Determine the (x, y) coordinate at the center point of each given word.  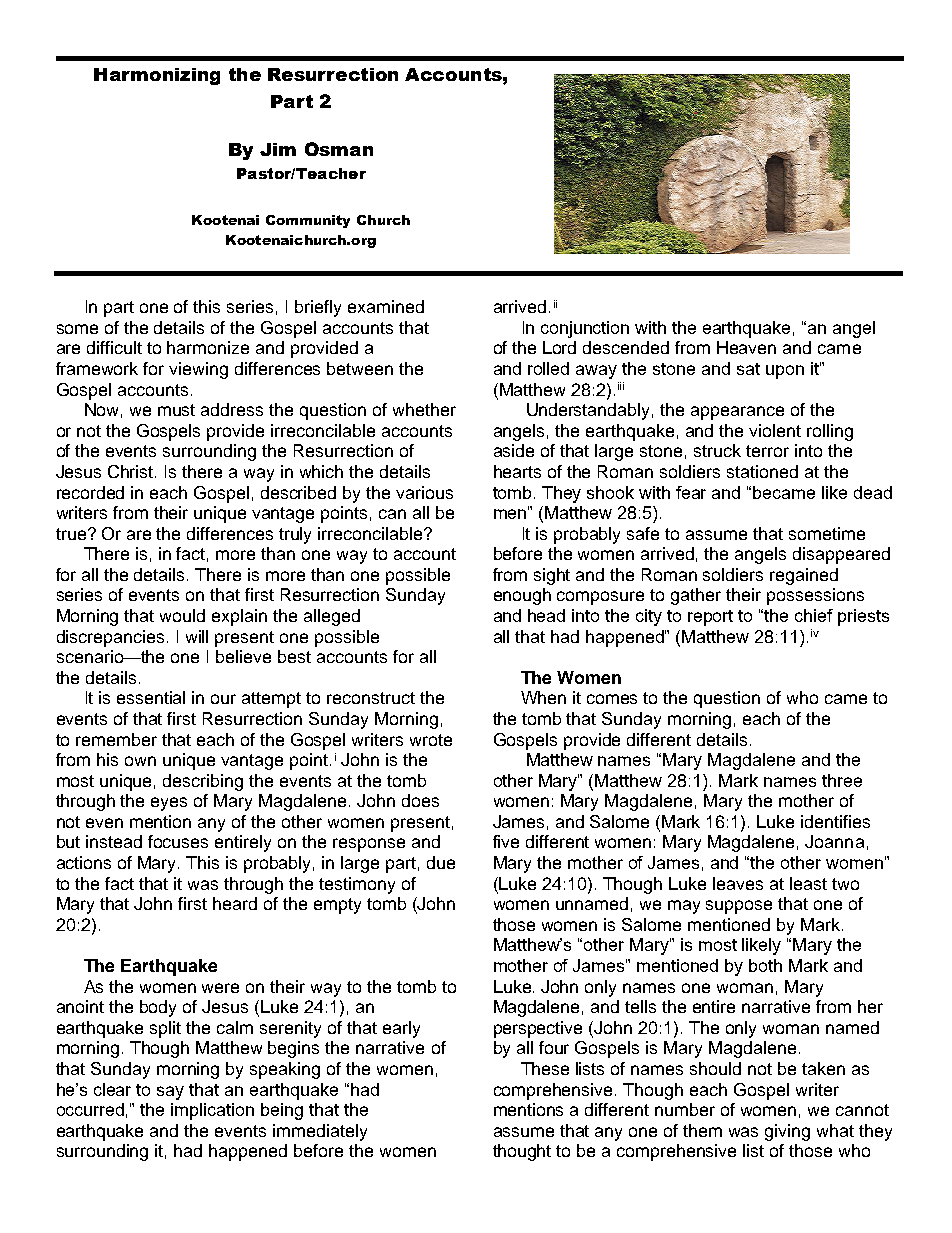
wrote (431, 740)
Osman (339, 149)
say (170, 1093)
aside (514, 450)
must (176, 410)
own (140, 761)
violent (775, 430)
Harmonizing (157, 76)
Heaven (746, 347)
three (842, 780)
